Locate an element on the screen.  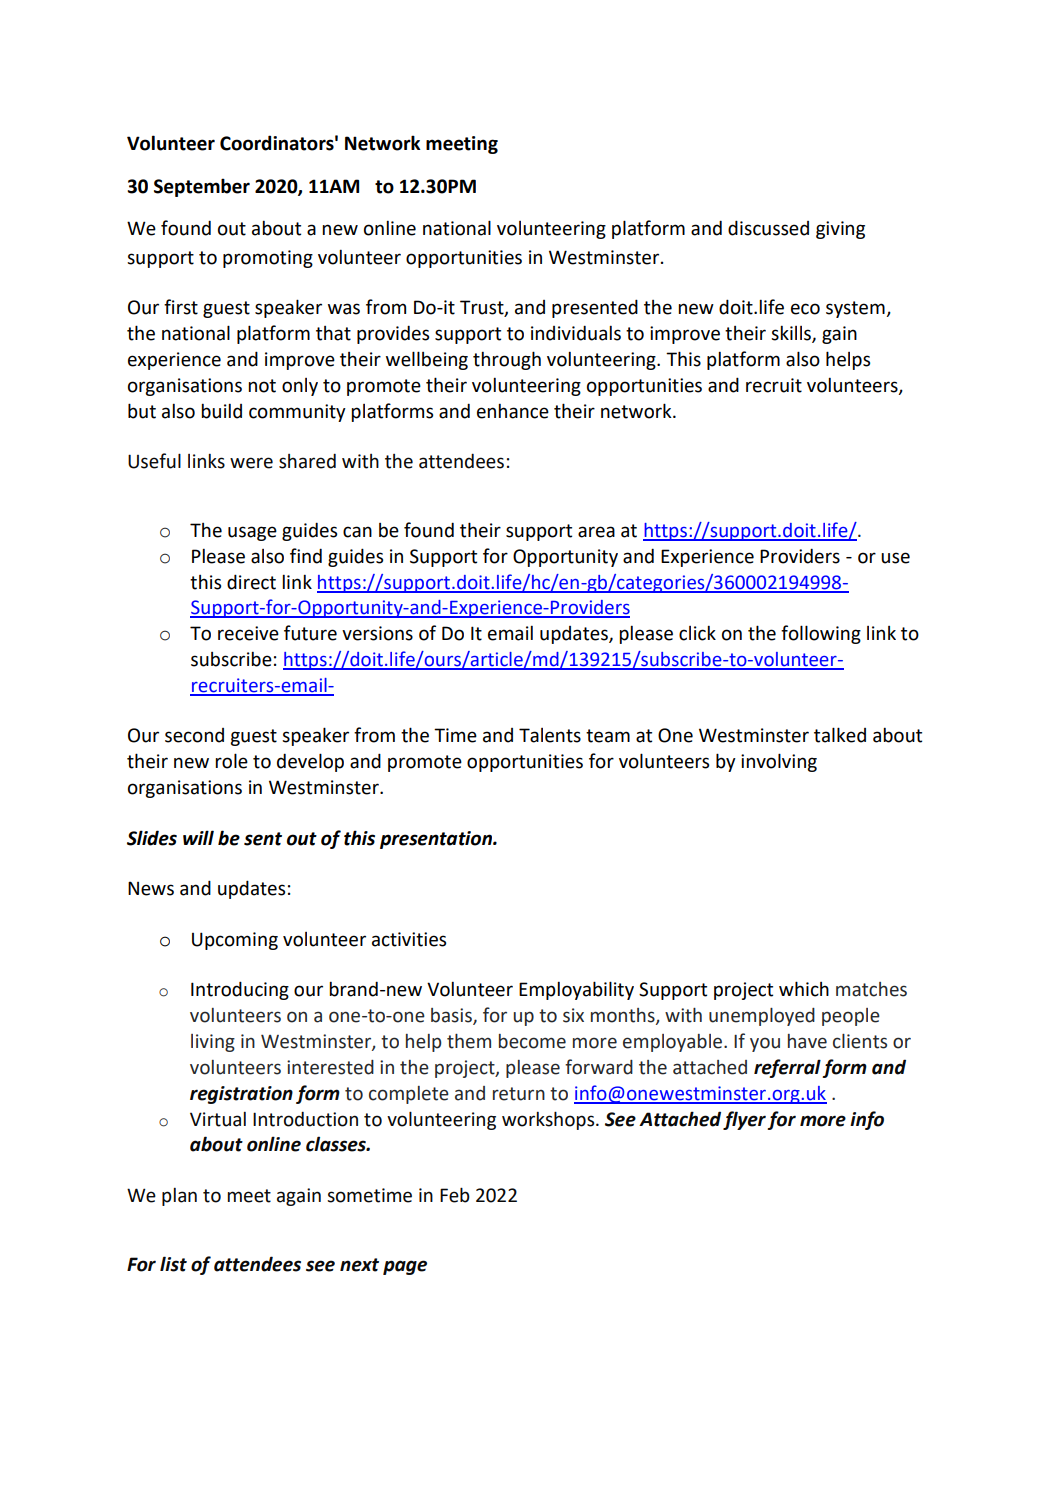
individuals is located at coordinates (576, 333).
